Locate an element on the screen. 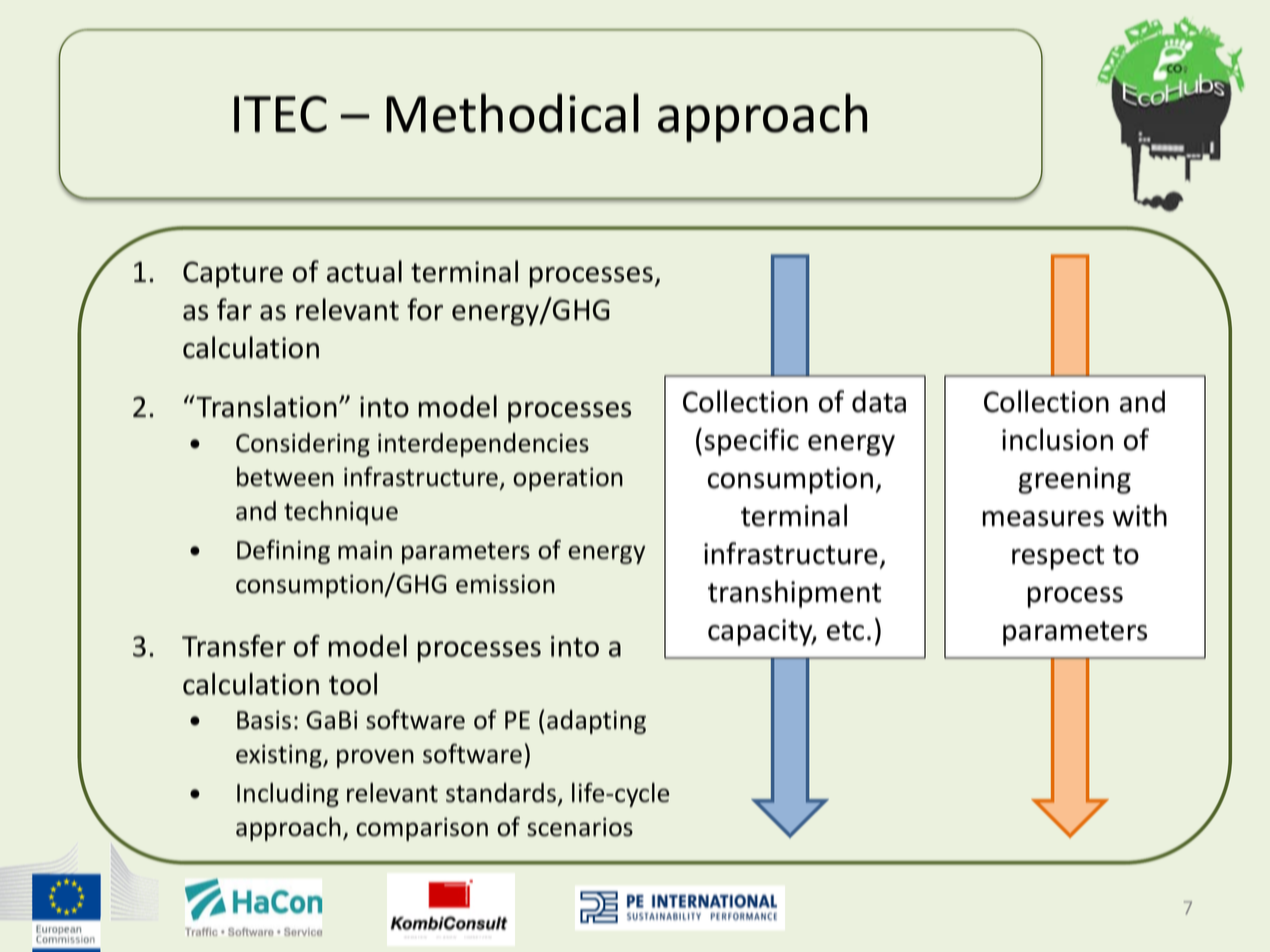  scenarios is located at coordinates (580, 827).
